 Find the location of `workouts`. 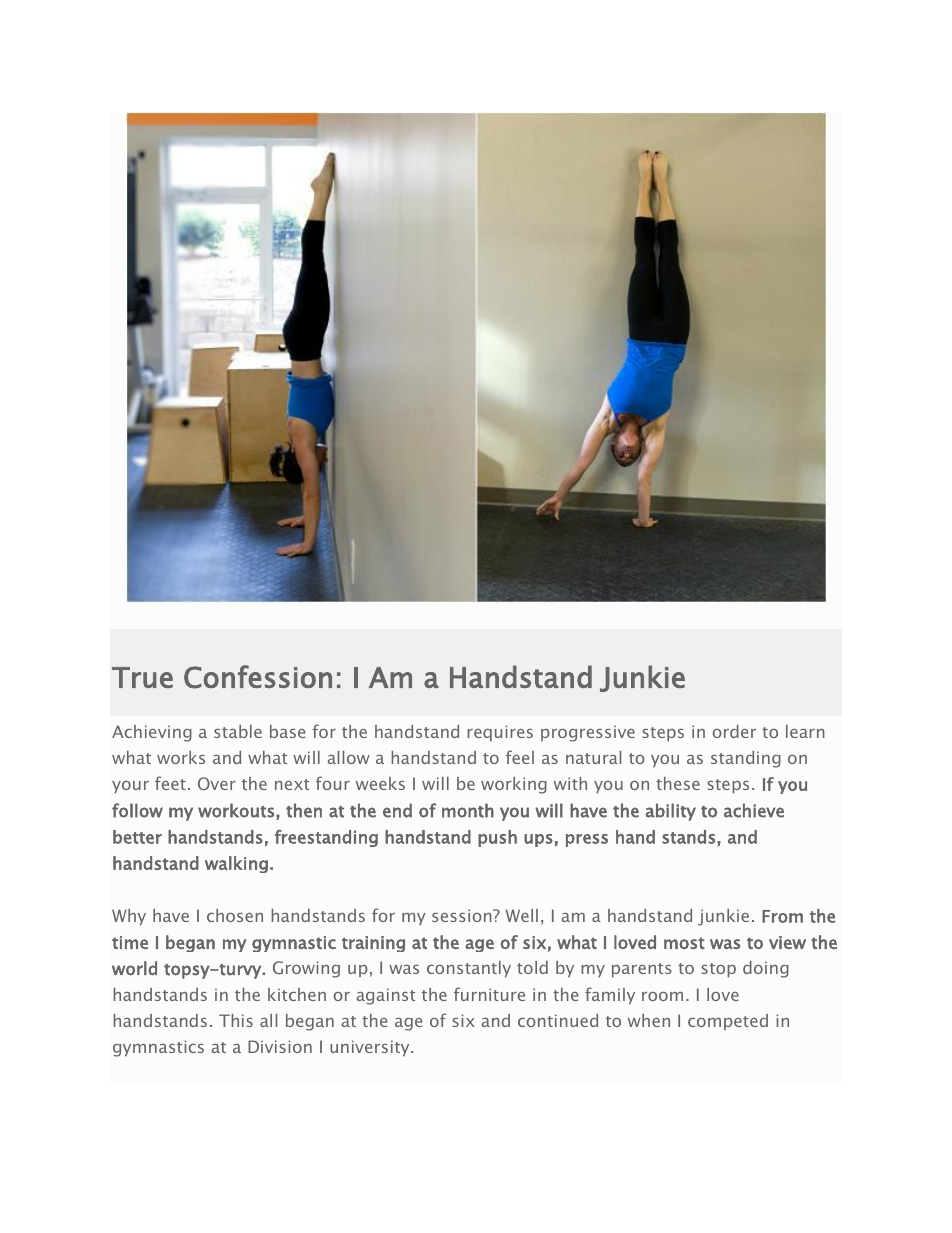

workouts is located at coordinates (236, 810).
